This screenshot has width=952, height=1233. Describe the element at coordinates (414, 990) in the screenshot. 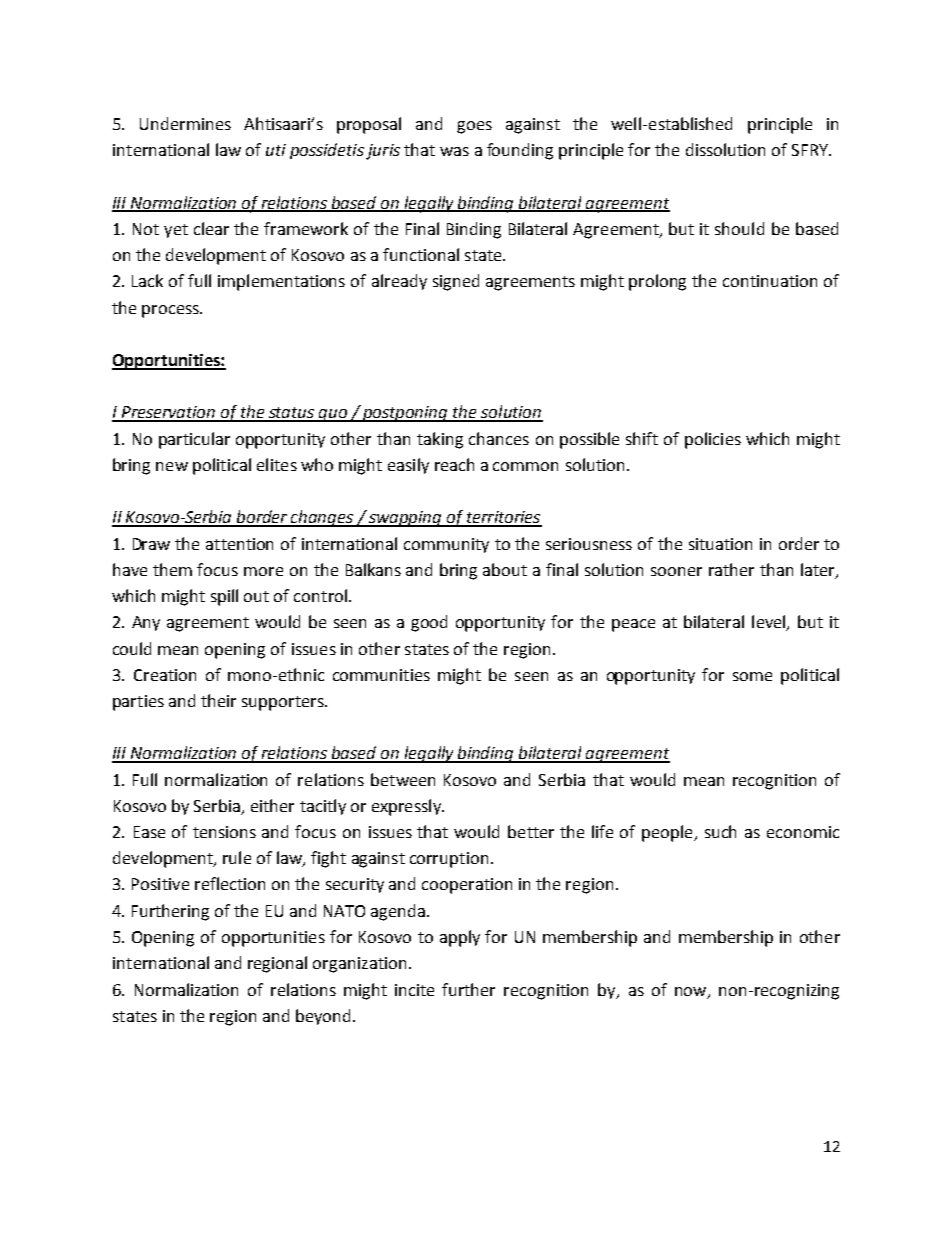

I see `incite` at that location.
